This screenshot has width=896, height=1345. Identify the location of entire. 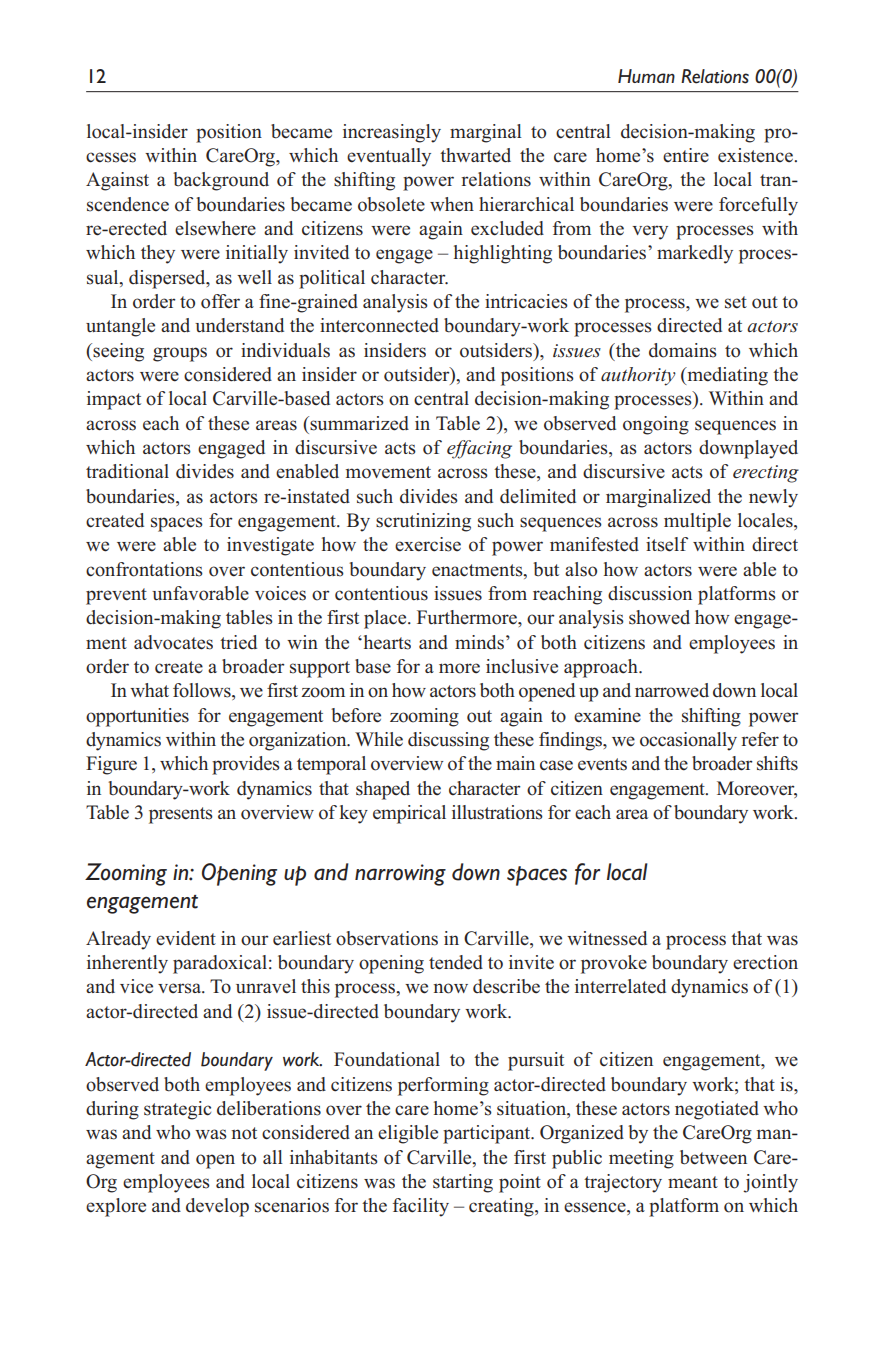
(686, 155).
